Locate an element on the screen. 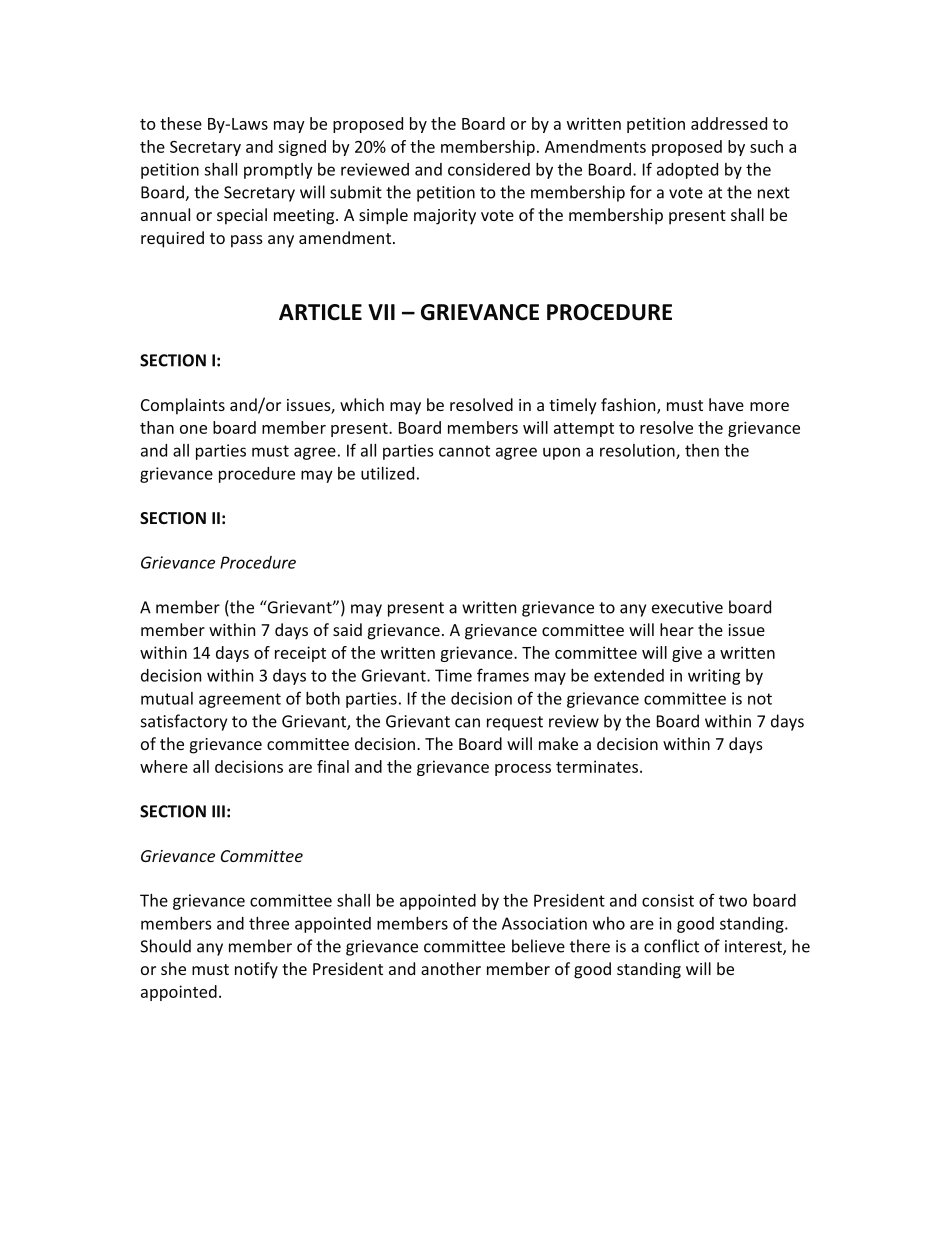 The height and width of the screenshot is (1233, 952). considered is located at coordinates (489, 169).
